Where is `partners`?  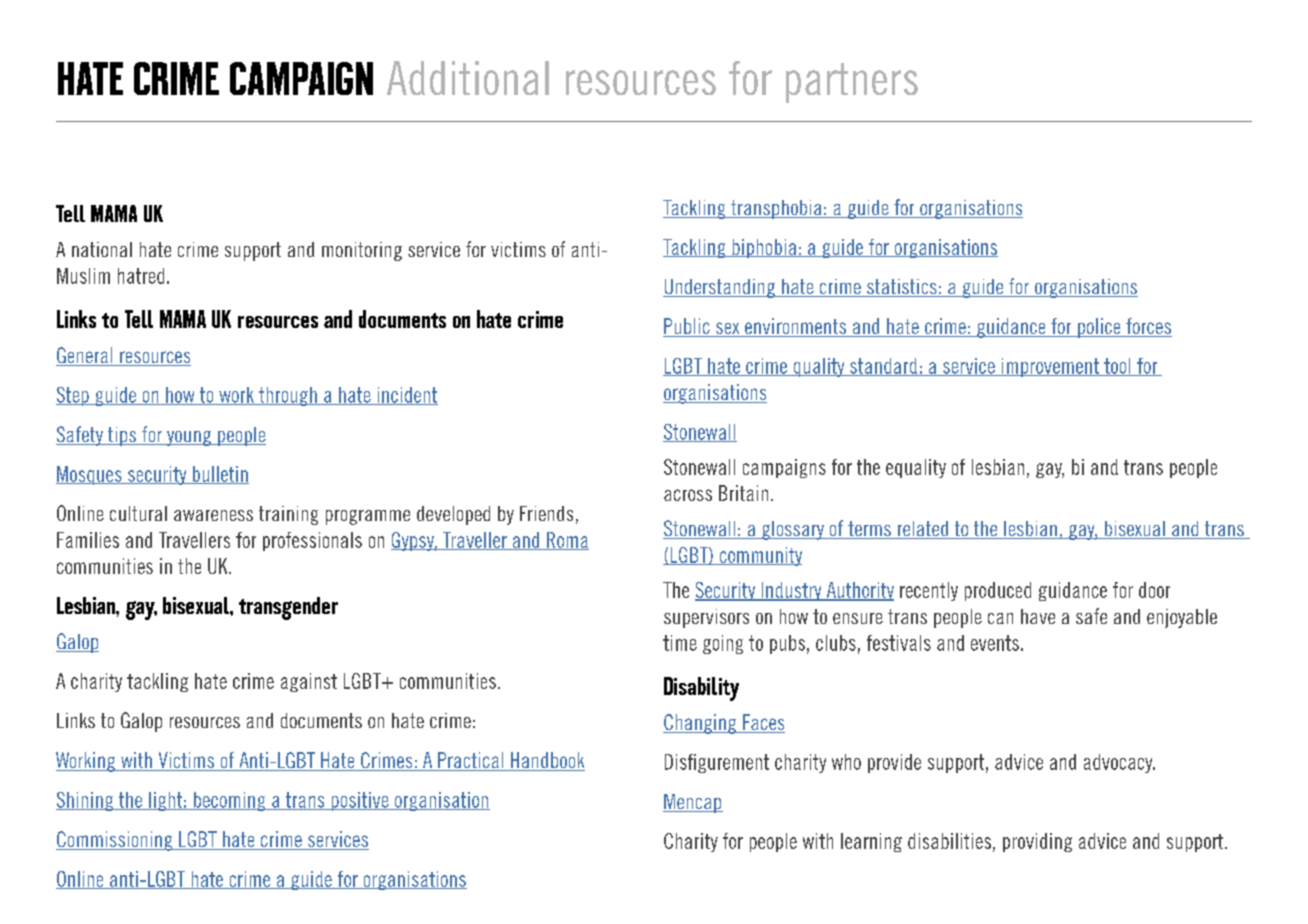 partners is located at coordinates (852, 83).
